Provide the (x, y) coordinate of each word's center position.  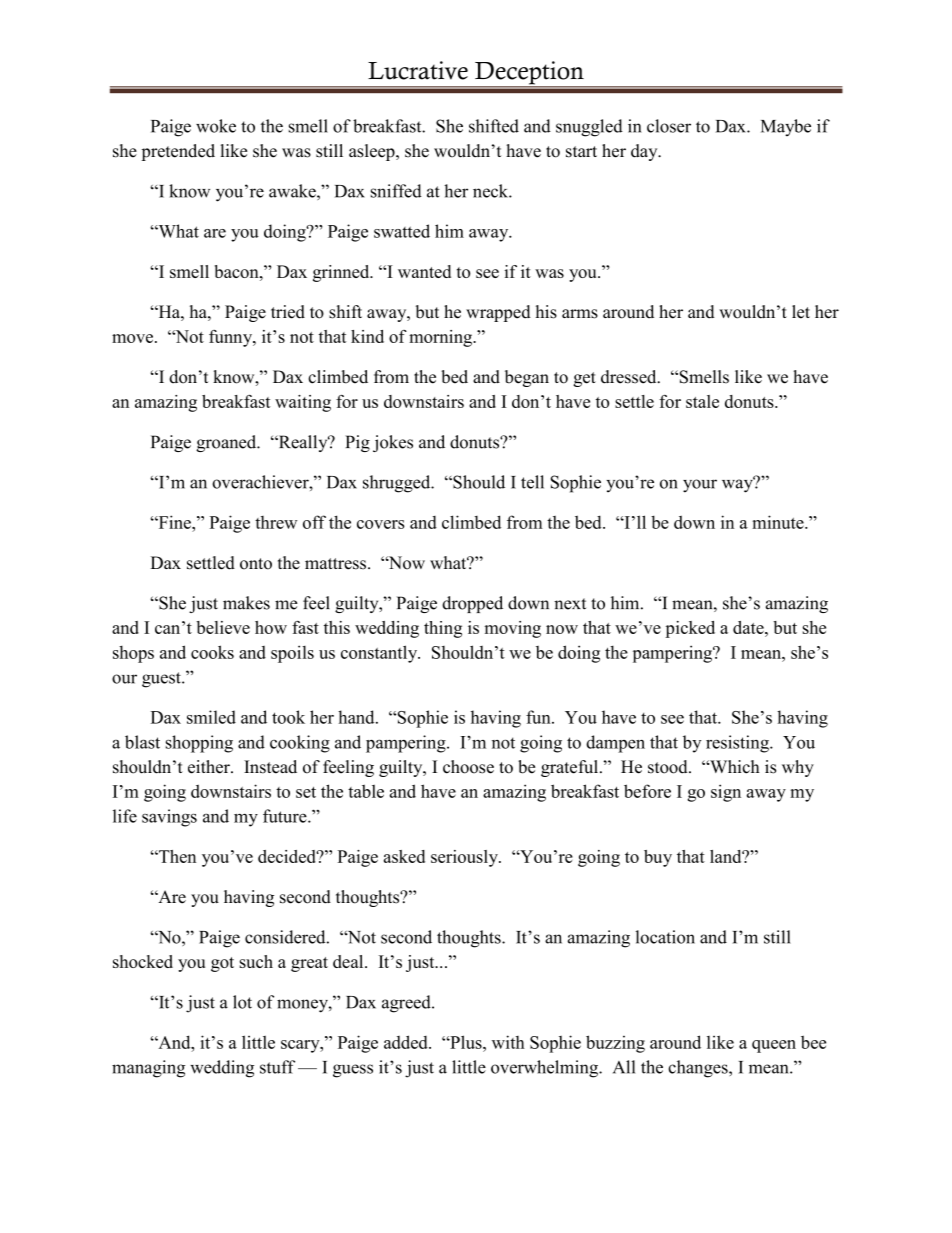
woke (216, 126)
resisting (738, 744)
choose (468, 767)
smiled (211, 717)
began (527, 378)
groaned (227, 443)
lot (242, 1002)
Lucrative (418, 70)
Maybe (786, 127)
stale (702, 401)
